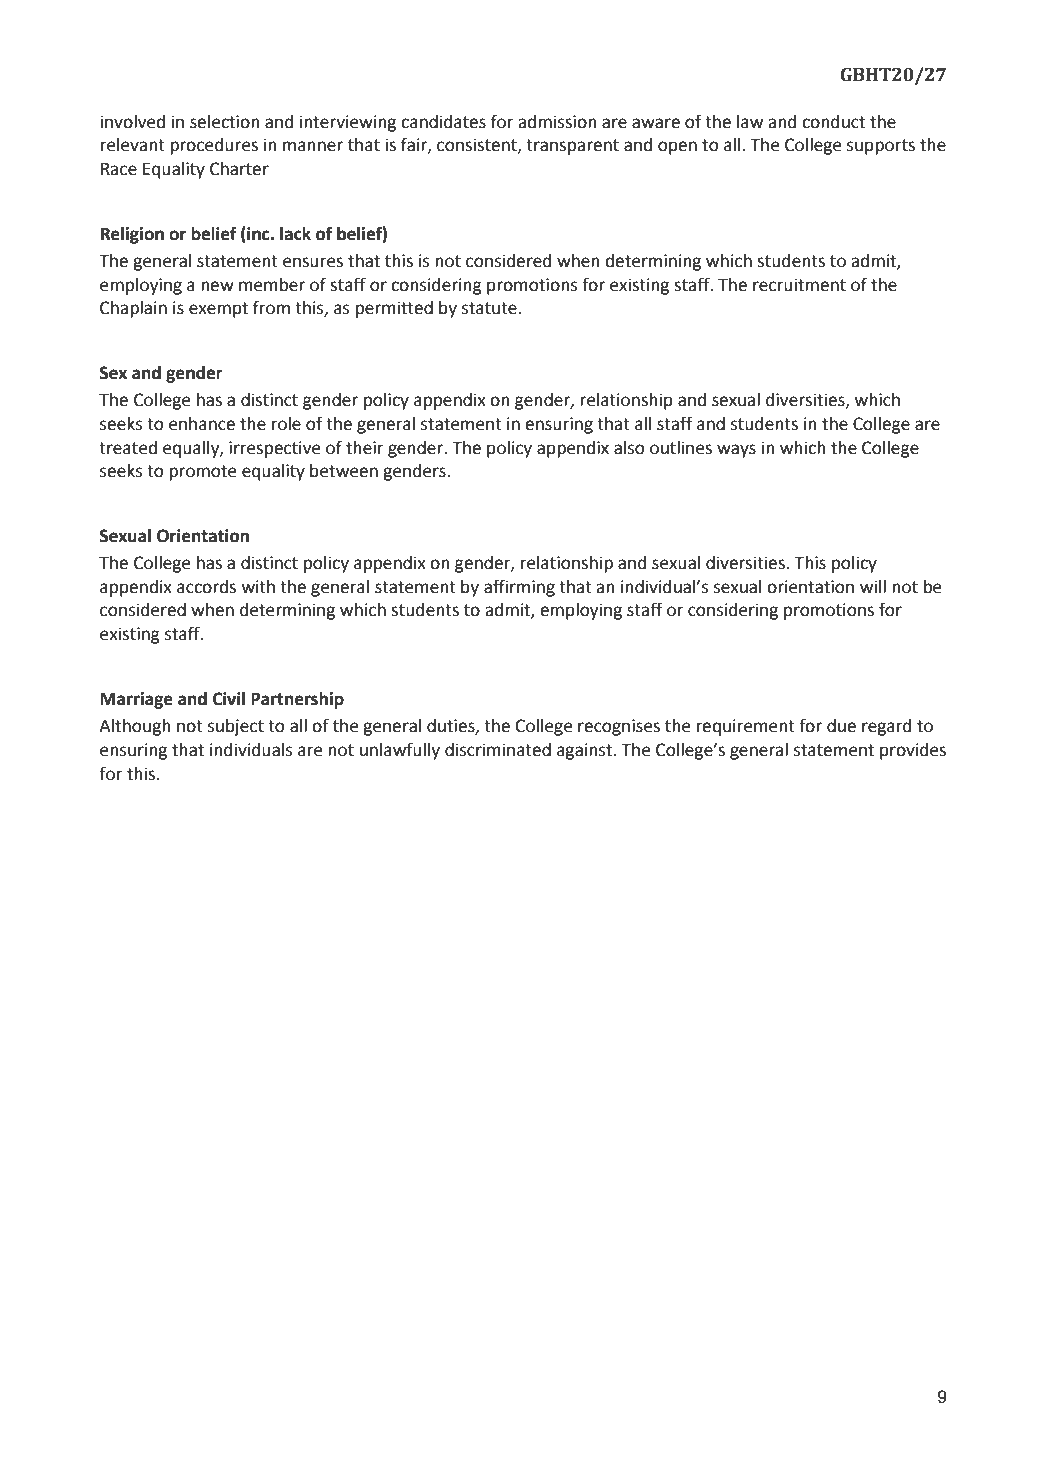 Image resolution: width=1047 pixels, height=1482 pixels. I want to click on statute, so click(489, 308).
